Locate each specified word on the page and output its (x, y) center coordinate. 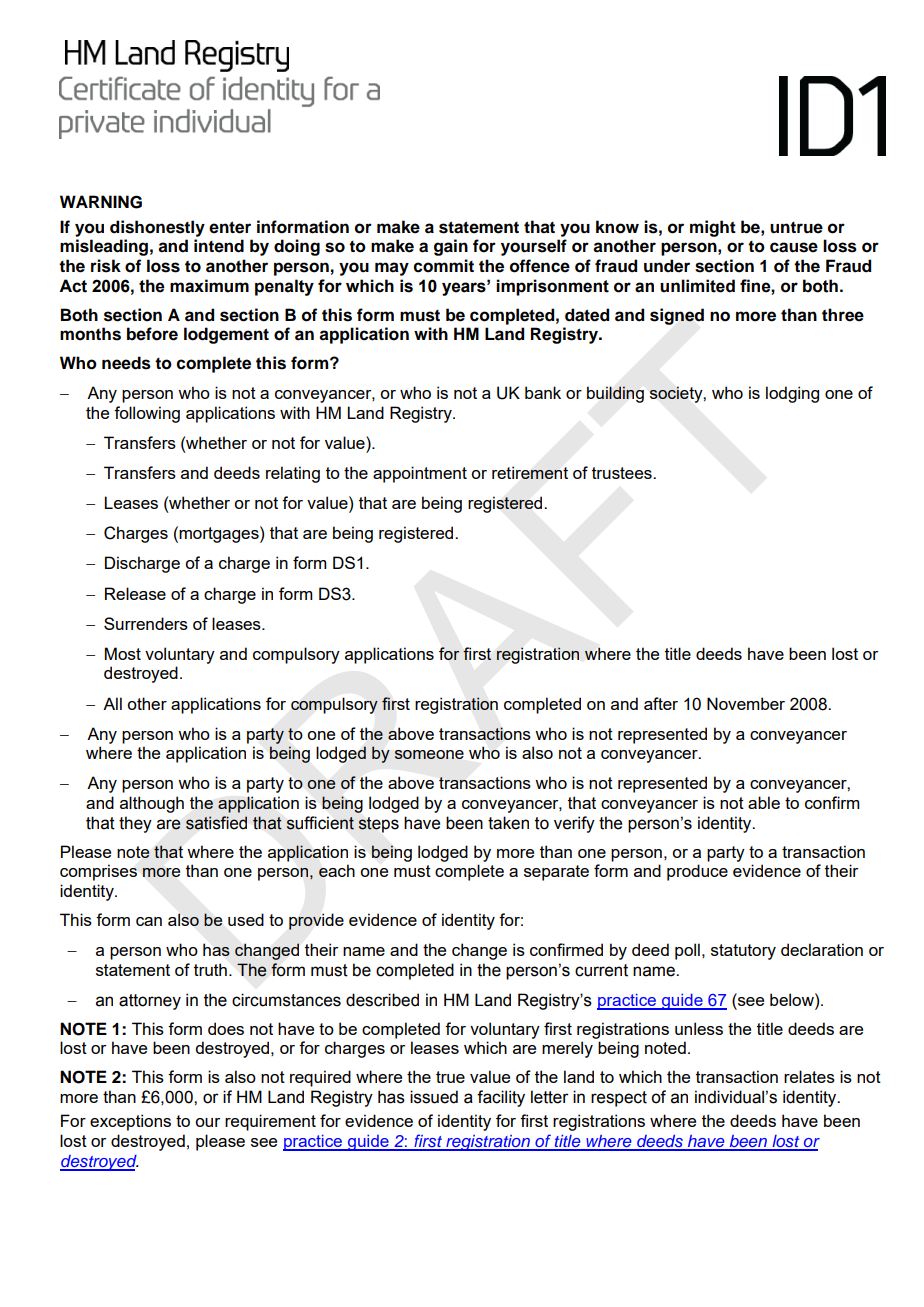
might (713, 228)
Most (123, 653)
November (746, 703)
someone (429, 754)
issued (434, 1097)
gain (451, 247)
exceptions (130, 1122)
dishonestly (157, 228)
